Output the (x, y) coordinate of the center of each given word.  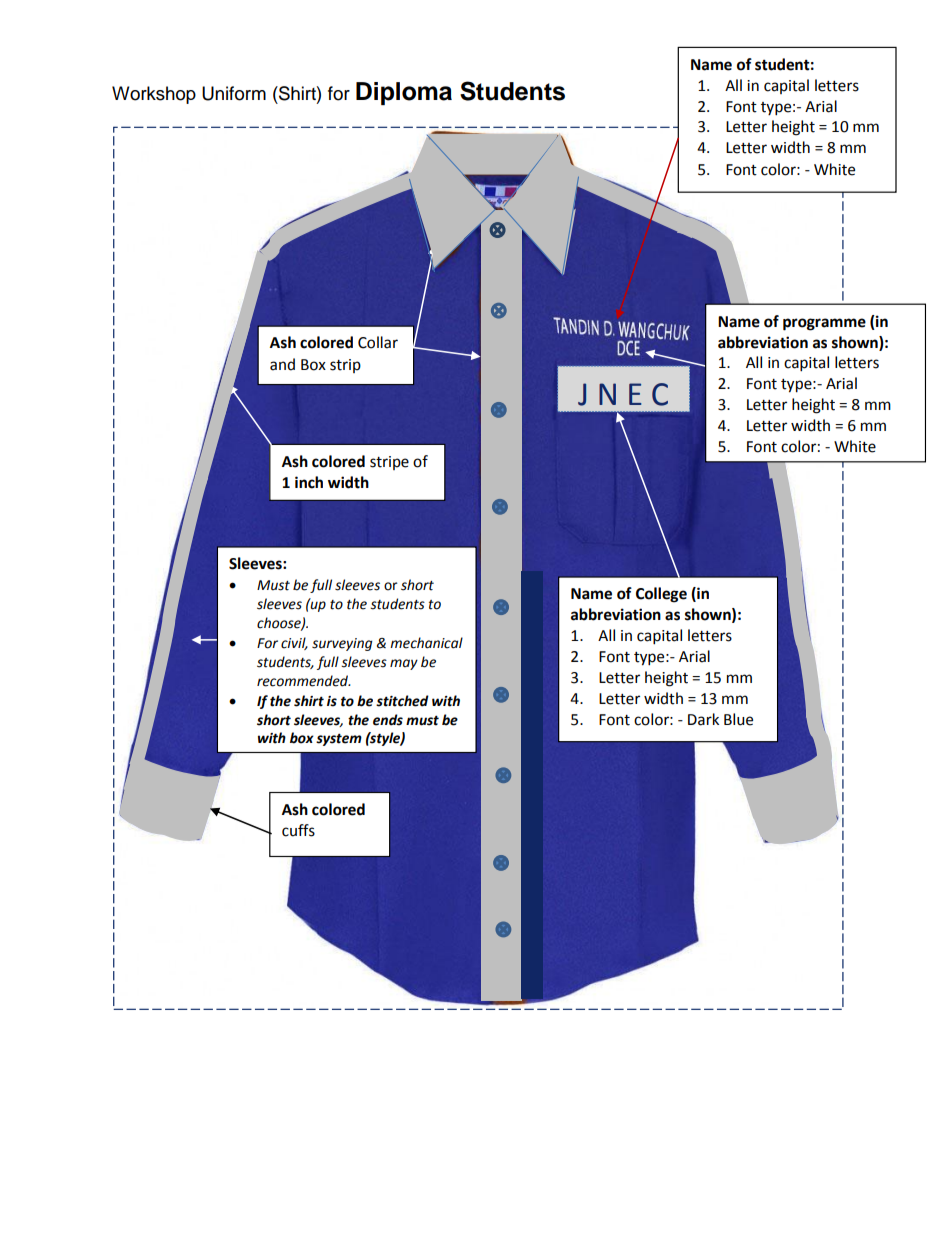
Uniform (234, 93)
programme (824, 324)
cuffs (298, 830)
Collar (378, 342)
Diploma (404, 93)
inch (309, 482)
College (661, 595)
